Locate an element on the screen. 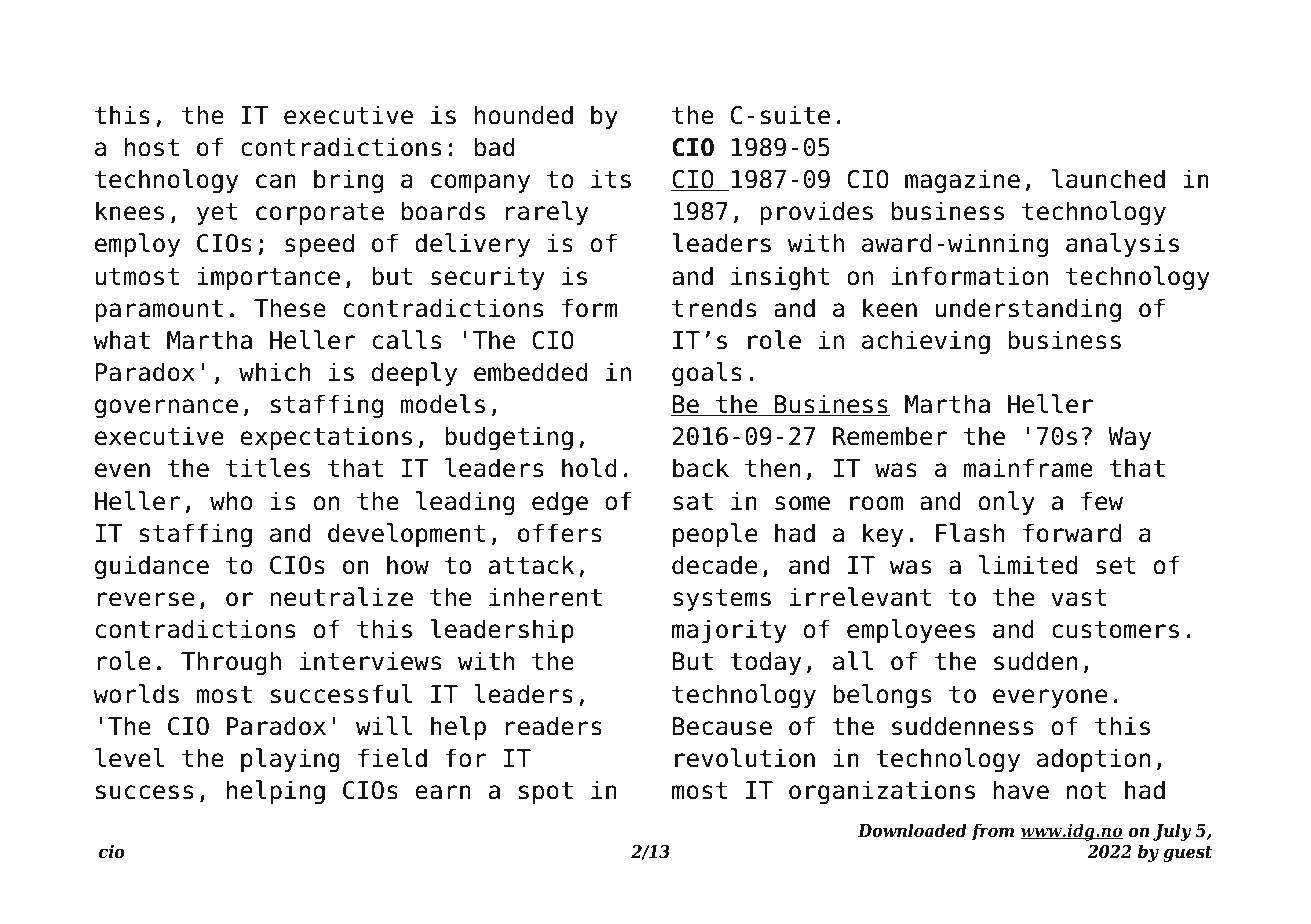 The width and height of the screenshot is (1311, 924). everyone is located at coordinates (1050, 698).
